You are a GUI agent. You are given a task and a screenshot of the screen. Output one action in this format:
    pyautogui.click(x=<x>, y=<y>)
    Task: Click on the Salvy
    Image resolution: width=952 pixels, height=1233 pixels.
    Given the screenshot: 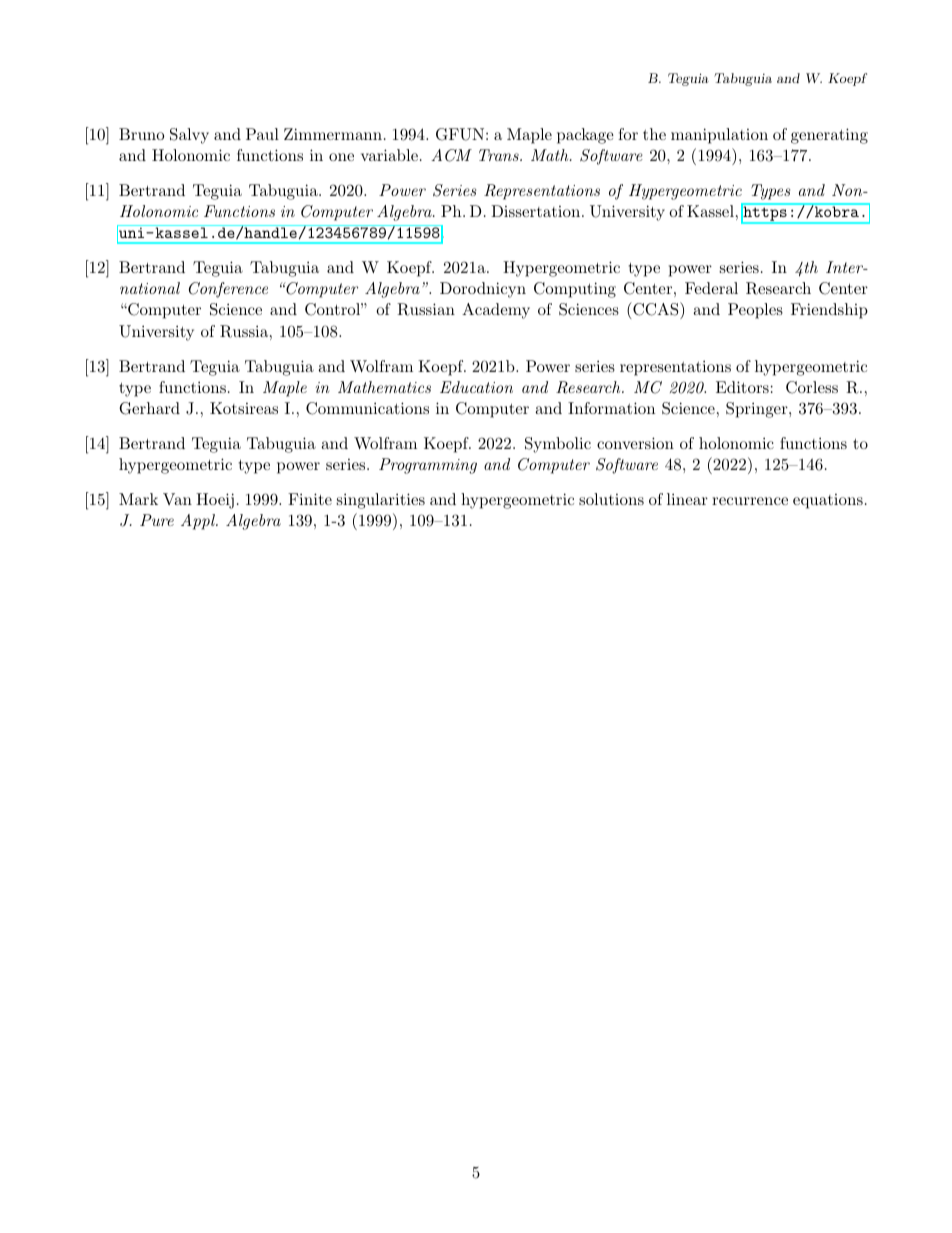 What is the action you would take?
    pyautogui.click(x=189, y=136)
